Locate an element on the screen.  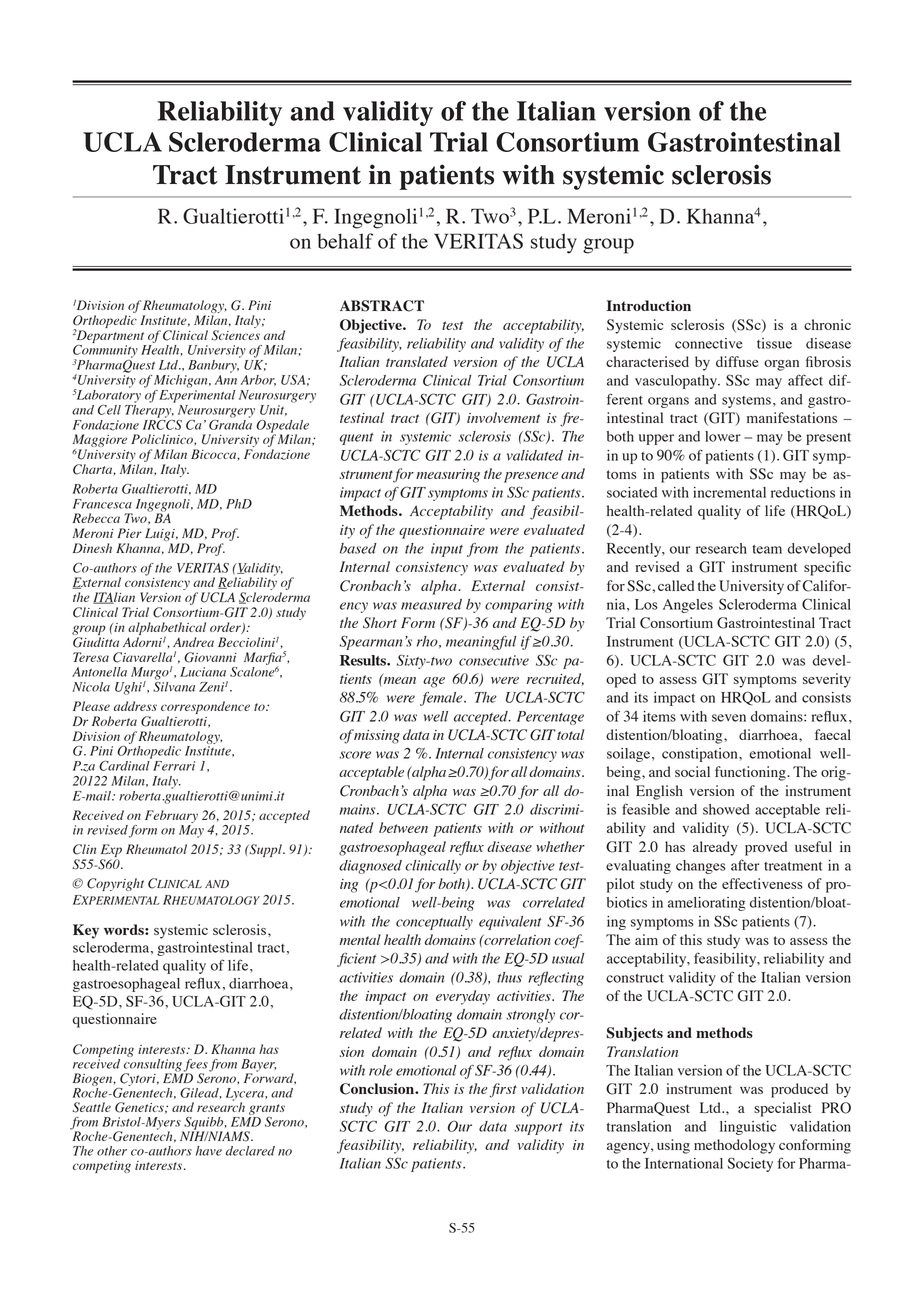
behalf is located at coordinates (345, 241).
